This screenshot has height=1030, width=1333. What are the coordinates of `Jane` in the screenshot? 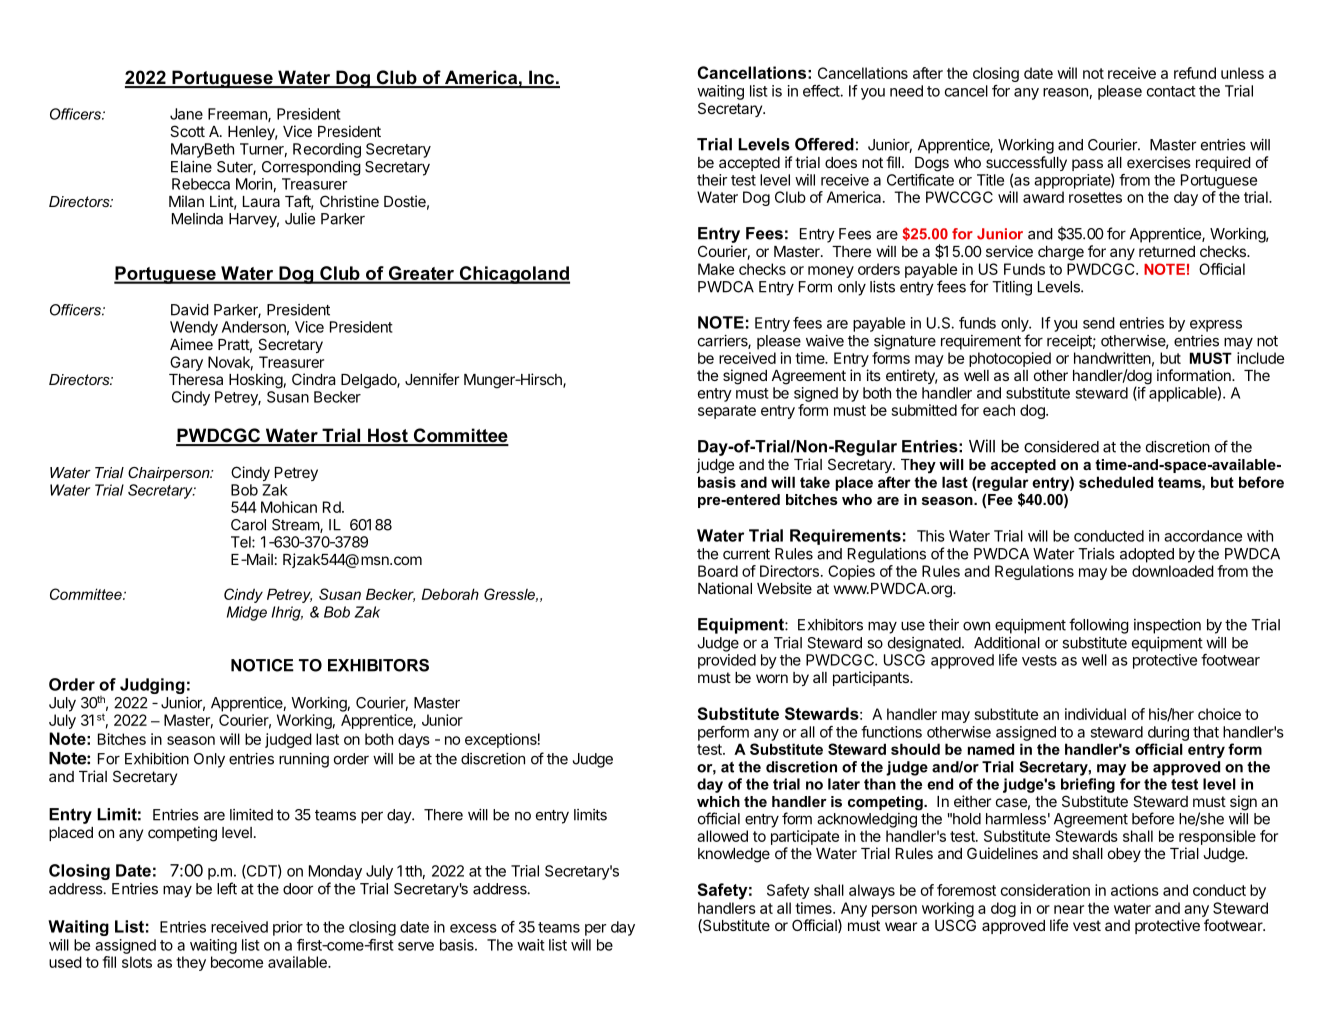 It's located at (186, 114).
